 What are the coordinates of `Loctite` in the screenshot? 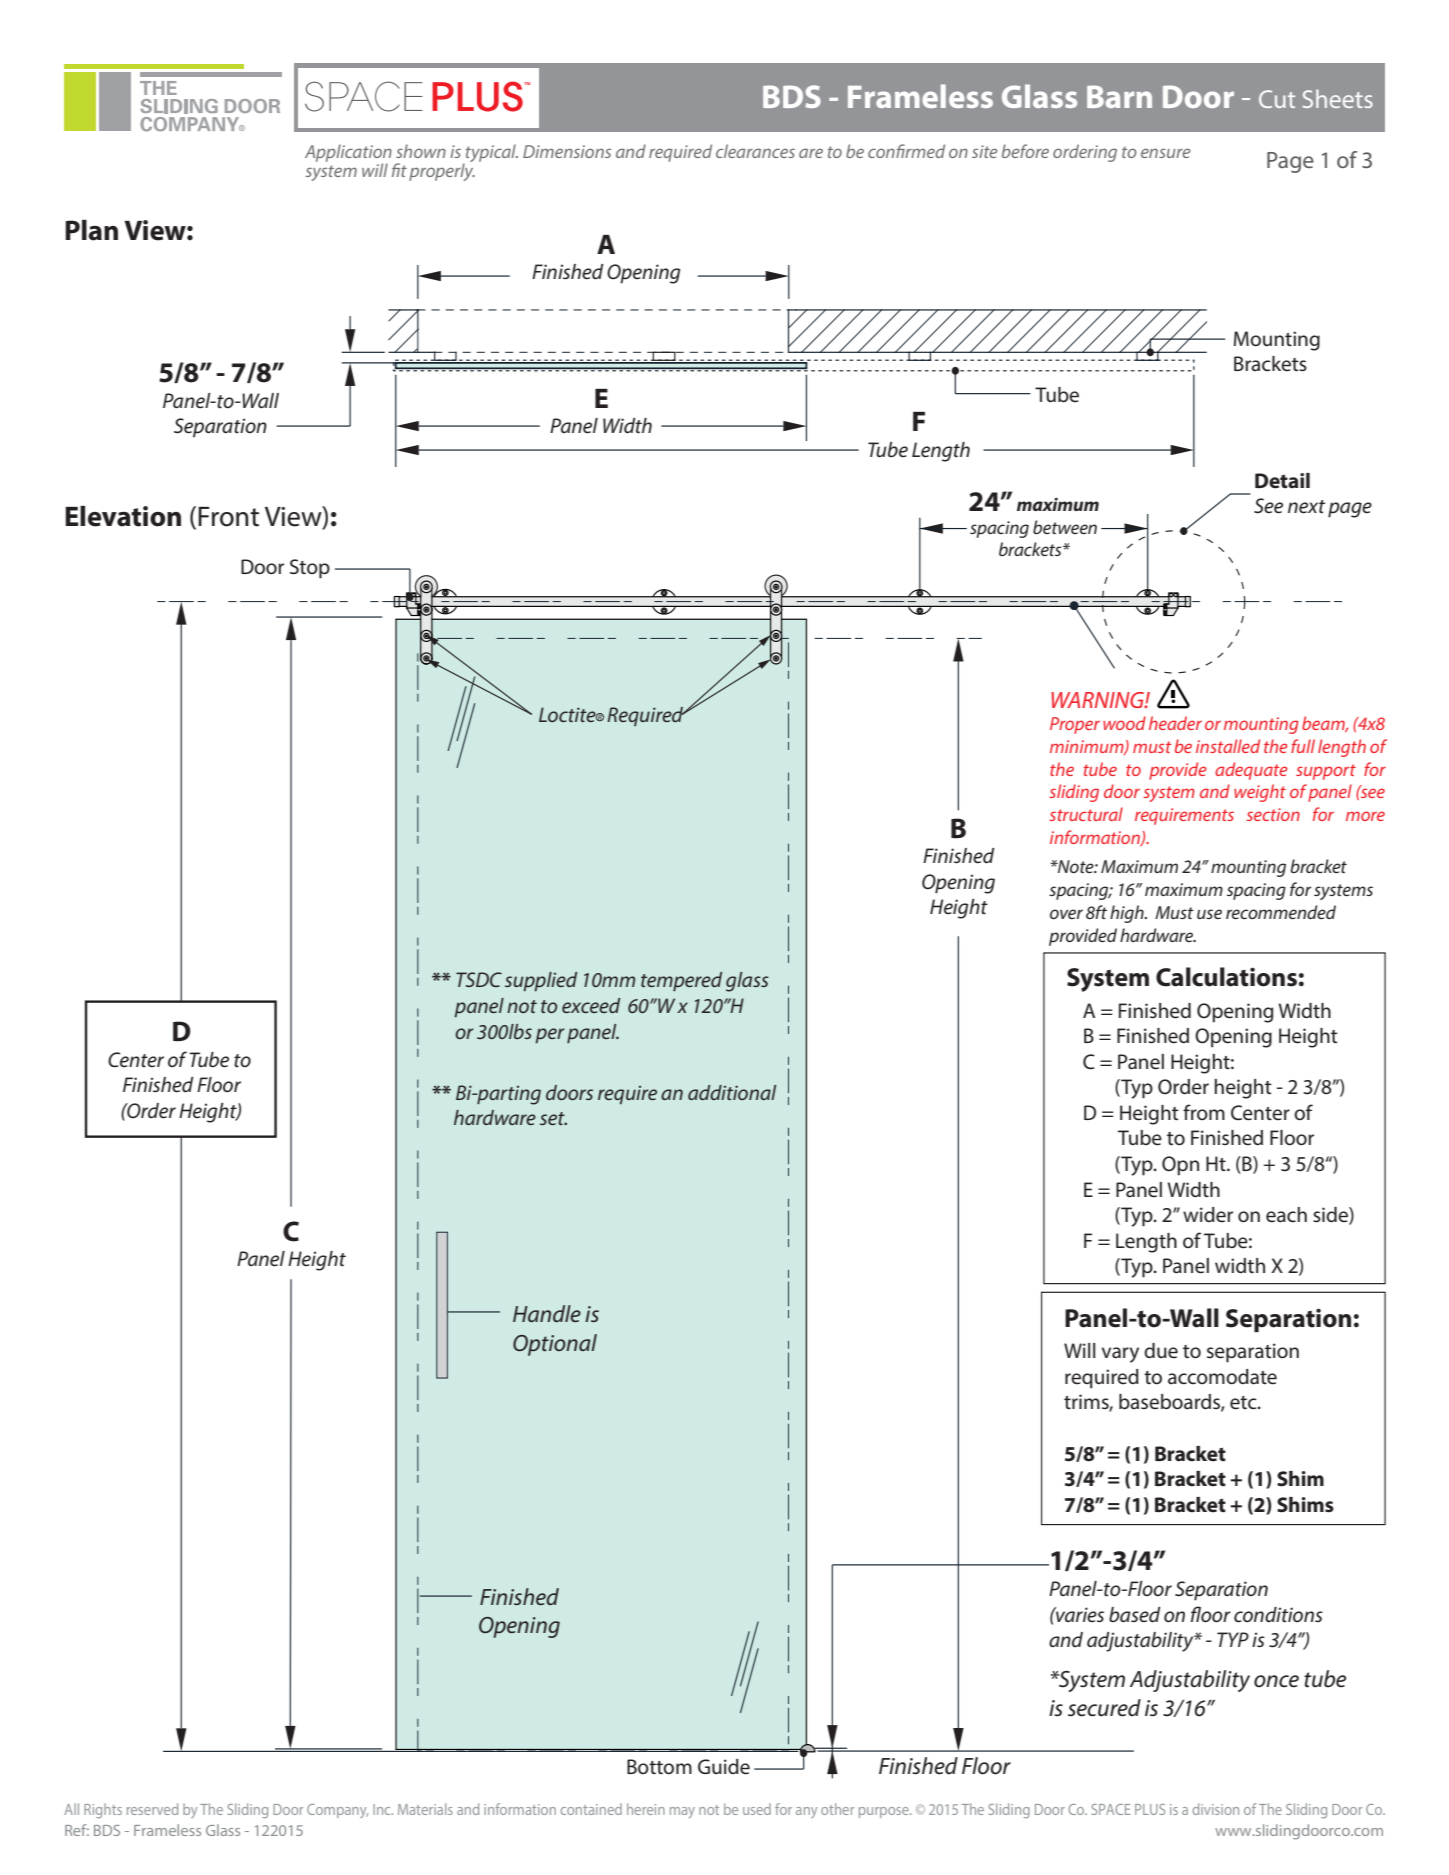 It's located at (568, 714).
